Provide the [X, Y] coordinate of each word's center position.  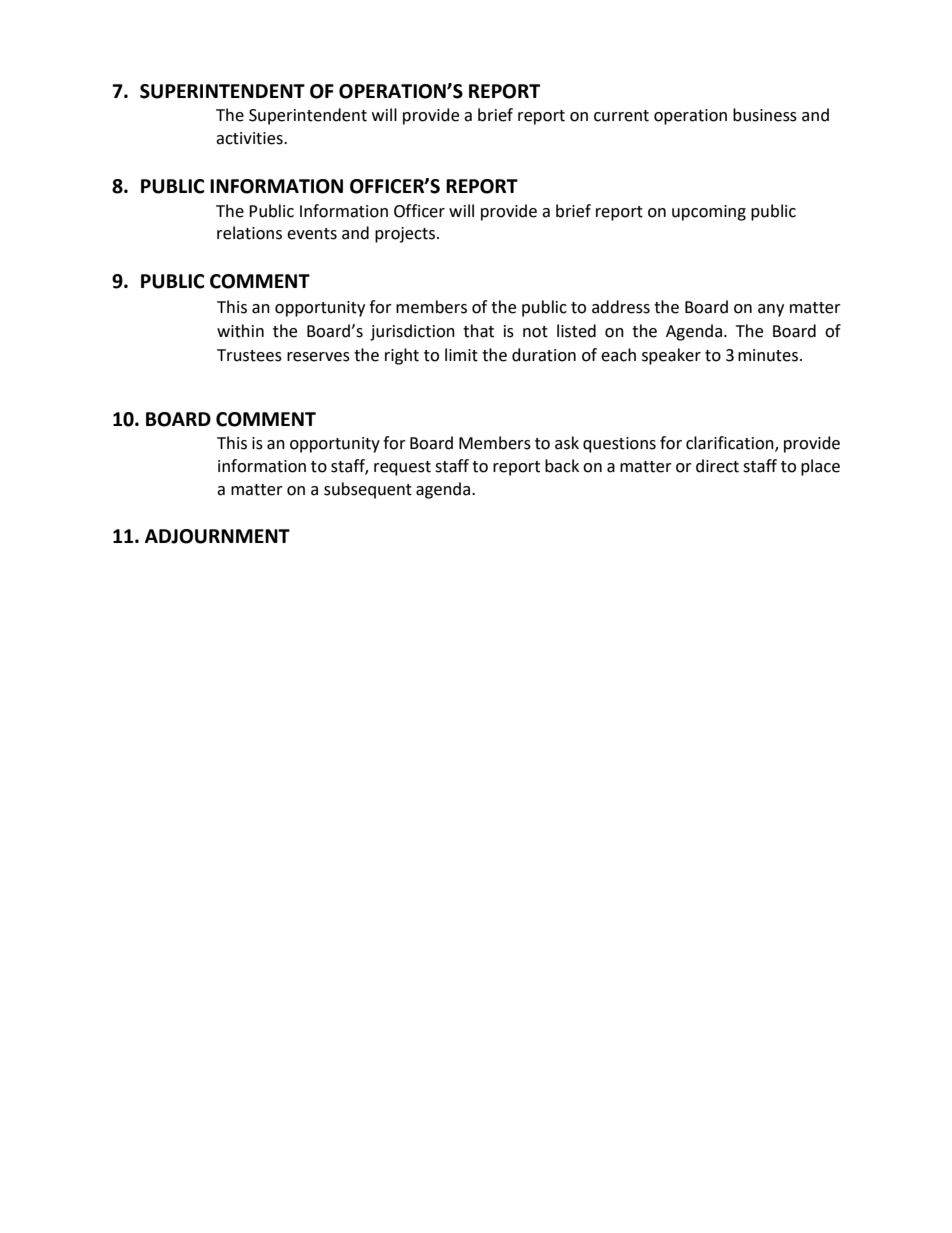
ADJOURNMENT [217, 536]
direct [717, 466]
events [312, 234]
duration [544, 355]
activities [250, 138]
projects [405, 235]
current [621, 116]
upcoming [709, 213]
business [765, 115]
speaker [671, 356]
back [562, 466]
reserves [318, 357]
